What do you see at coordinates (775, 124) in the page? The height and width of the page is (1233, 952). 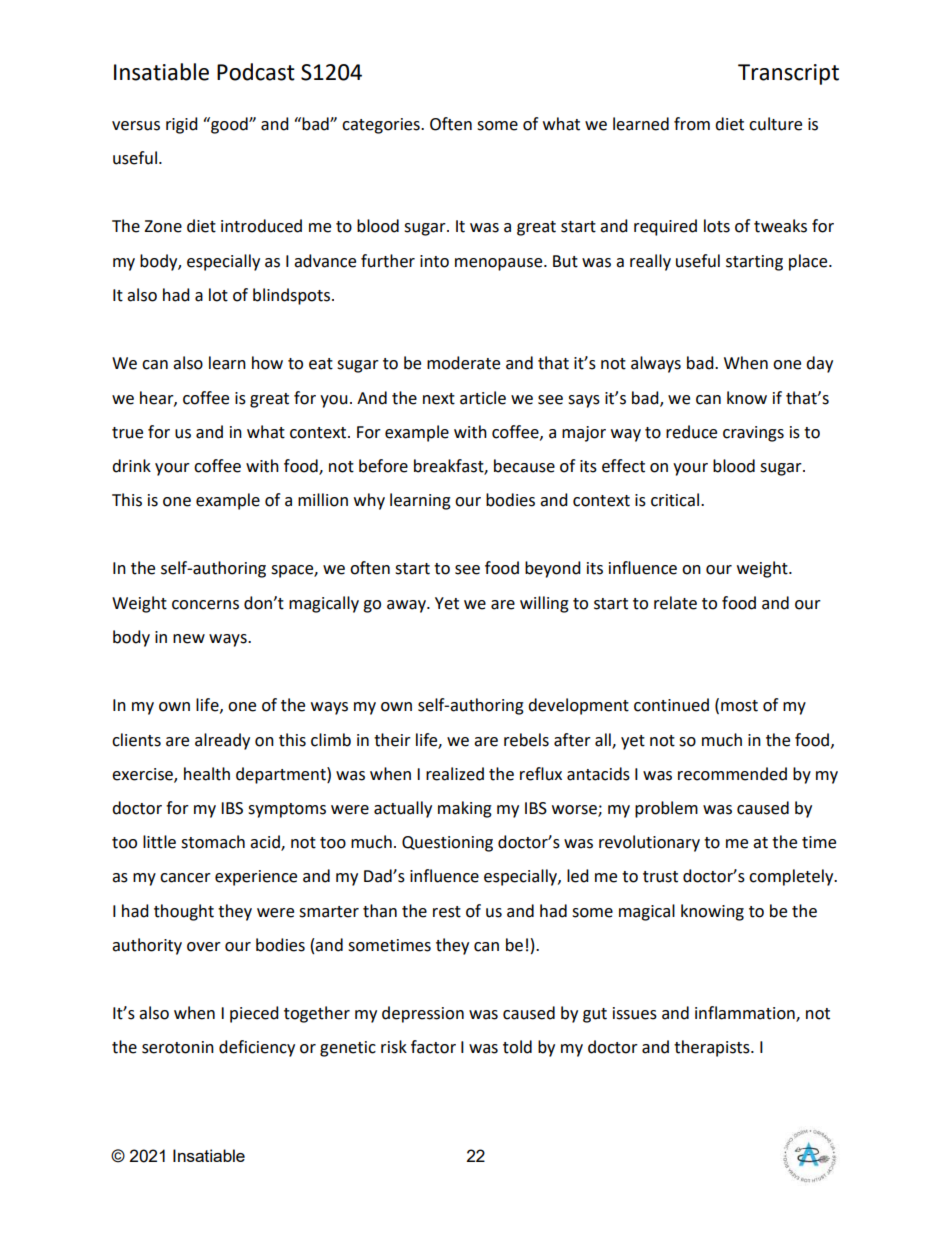 I see `culture` at bounding box center [775, 124].
